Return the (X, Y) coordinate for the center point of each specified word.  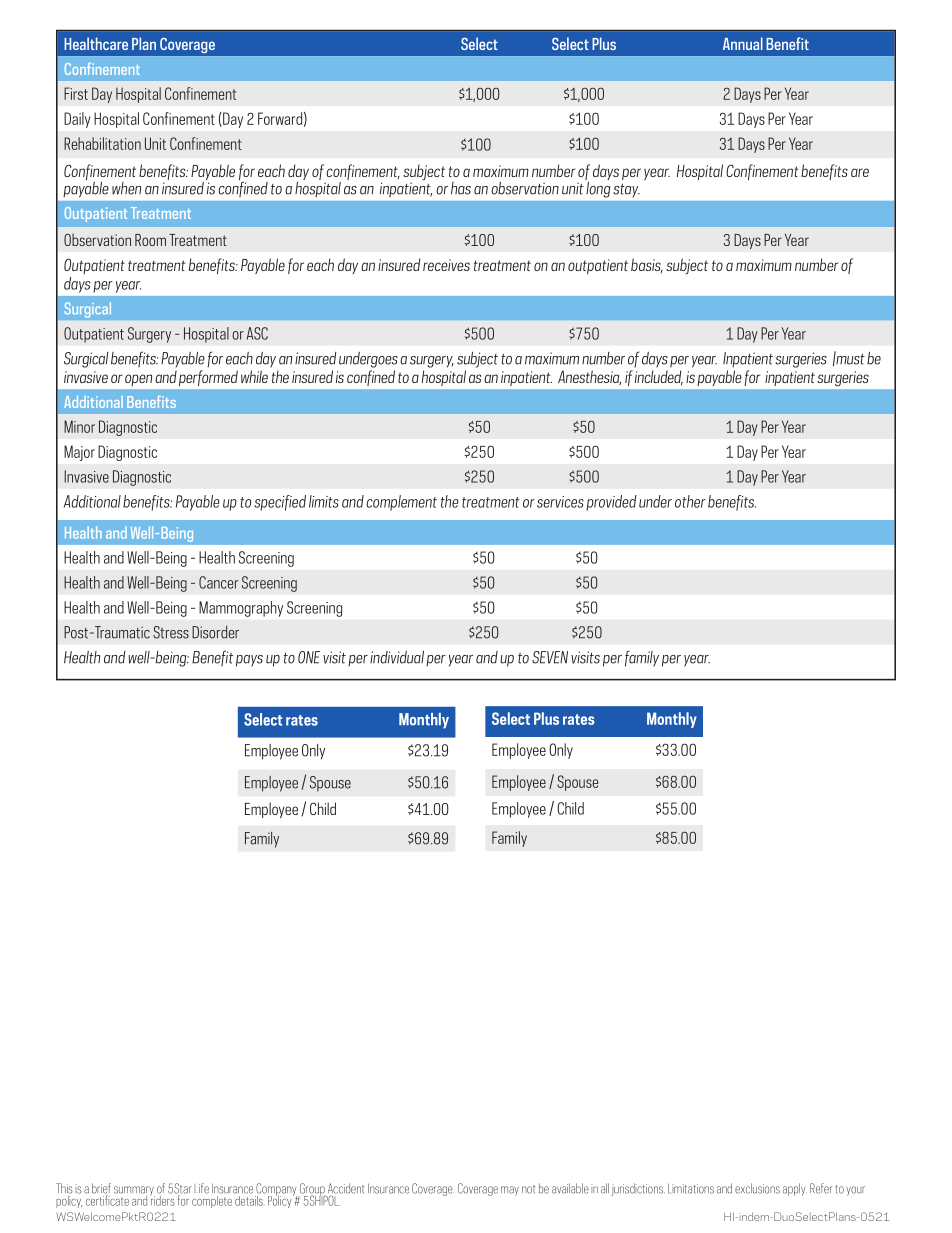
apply (795, 1189)
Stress (171, 632)
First (76, 93)
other (690, 501)
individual (397, 657)
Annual (743, 43)
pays (249, 661)
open (138, 380)
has (461, 188)
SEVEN (550, 657)
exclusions (757, 1188)
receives (446, 265)
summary (134, 1192)
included (659, 378)
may (510, 1191)
